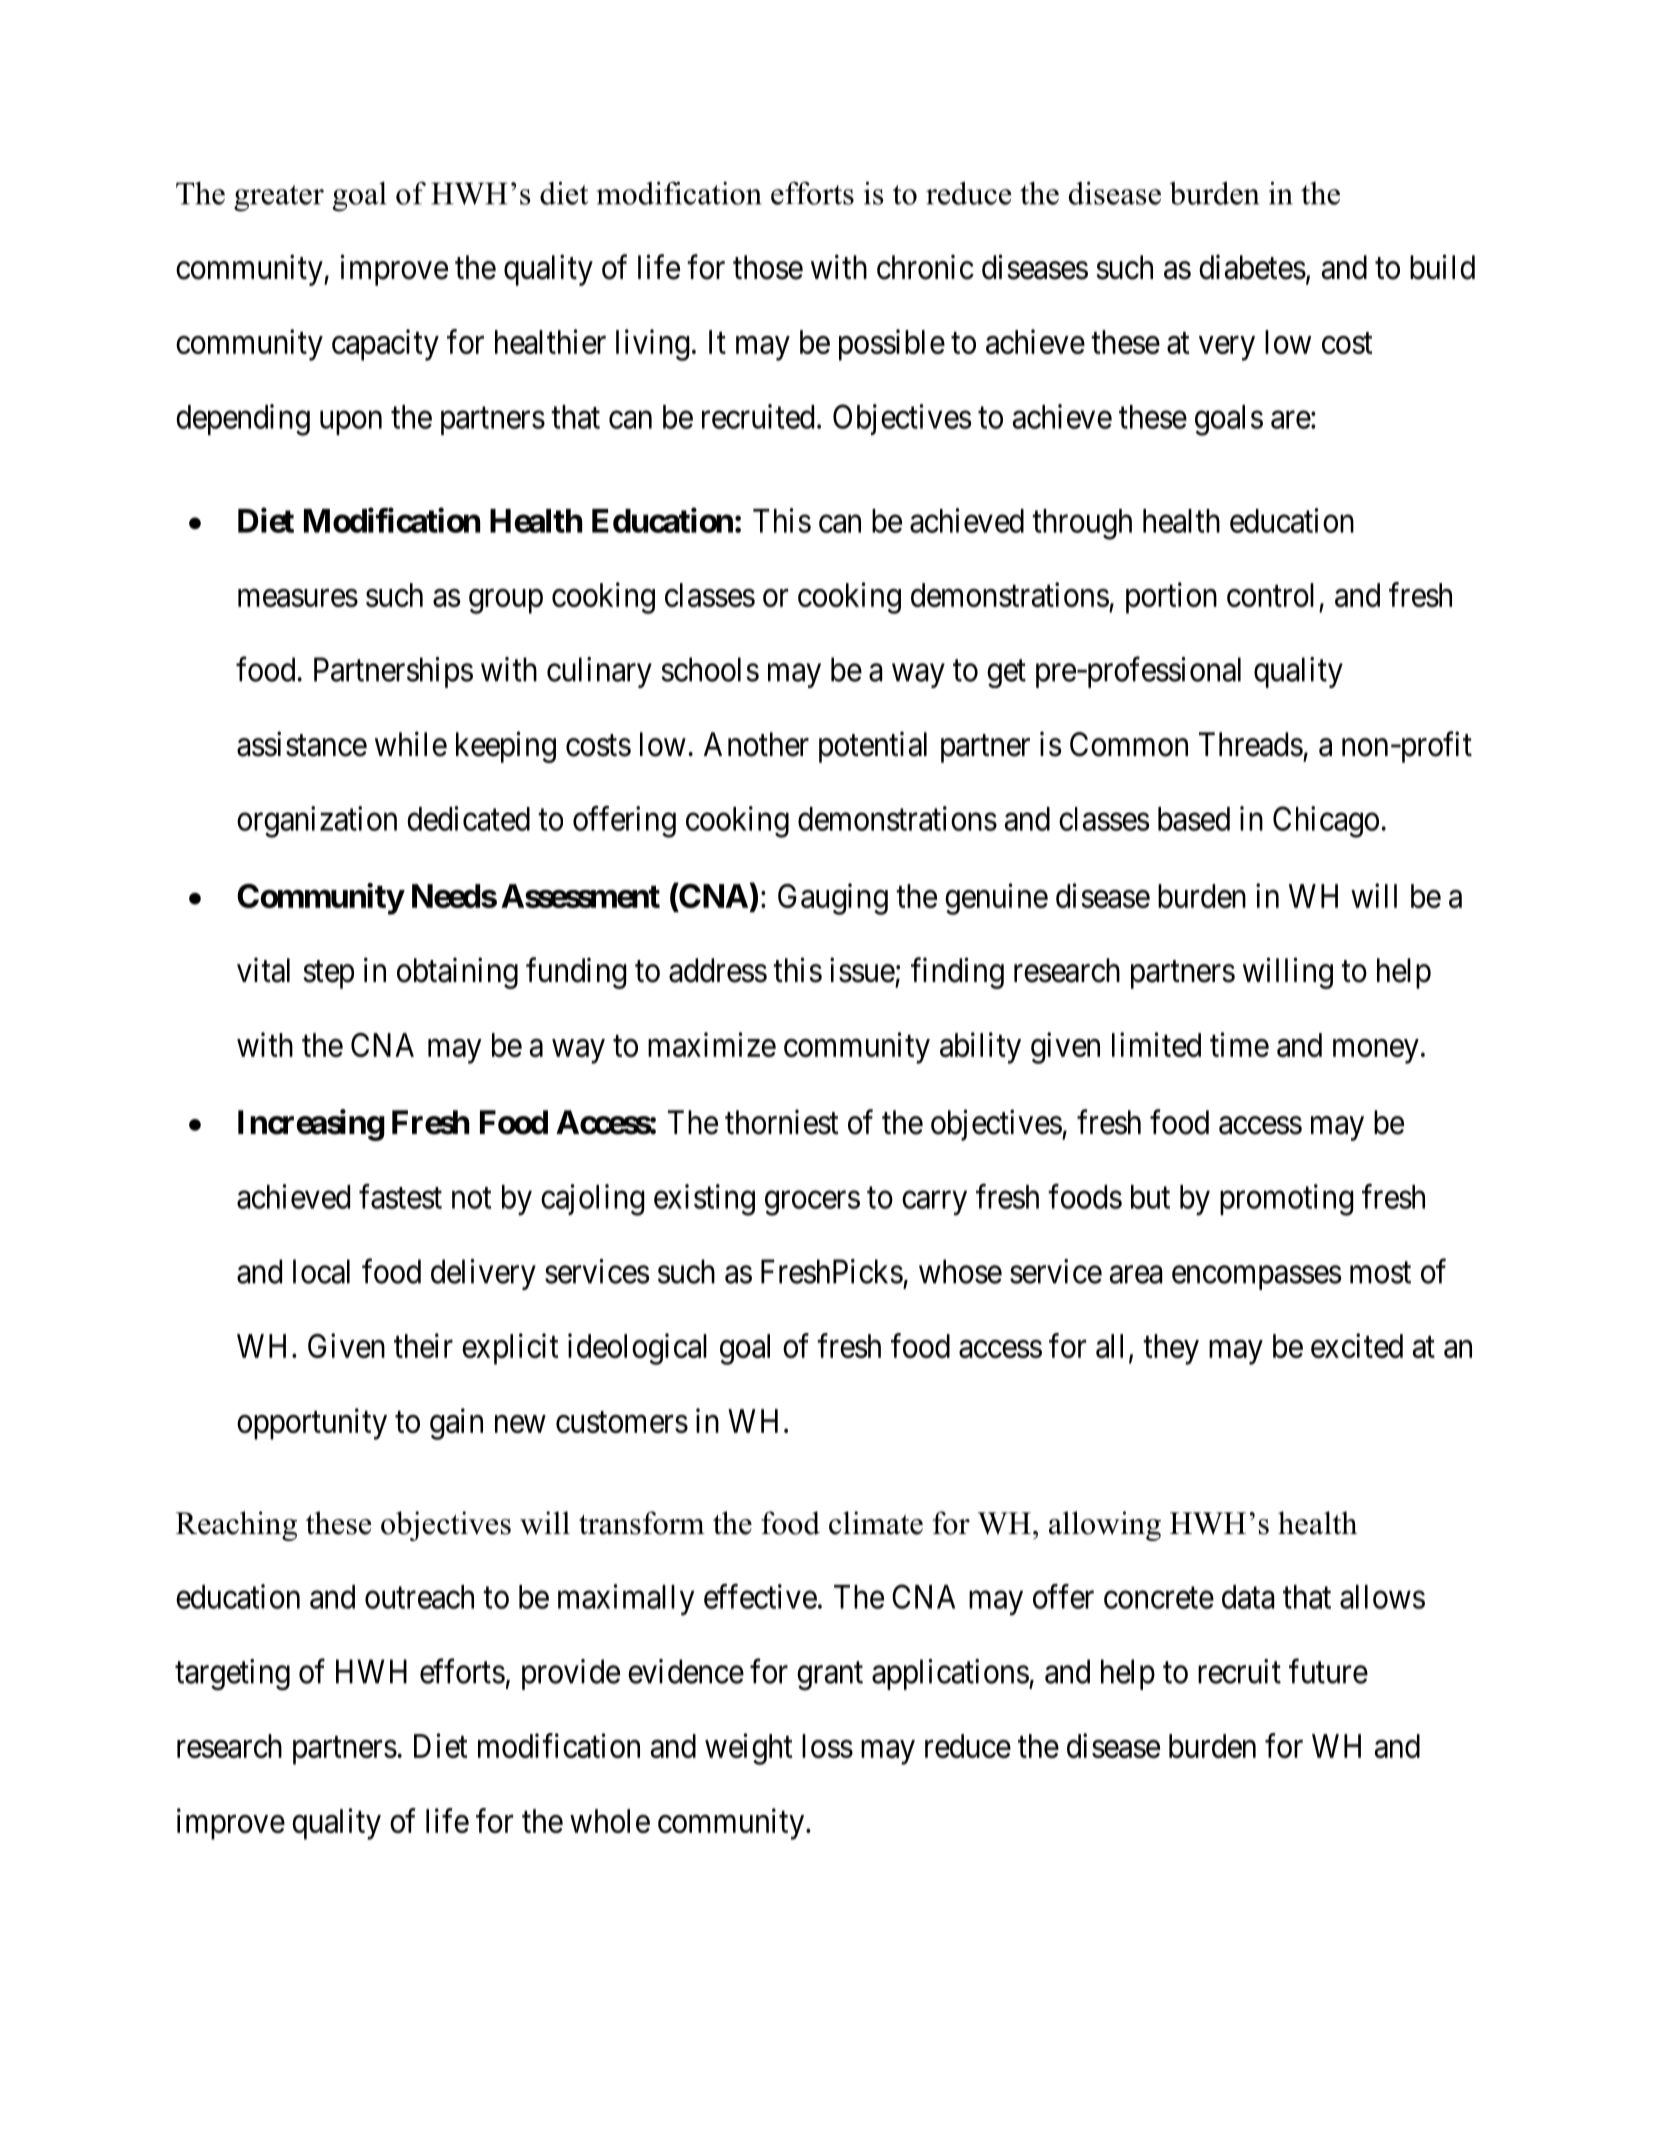 The width and height of the screenshot is (1654, 2141). Describe the element at coordinates (279, 198) in the screenshot. I see `greater` at that location.
